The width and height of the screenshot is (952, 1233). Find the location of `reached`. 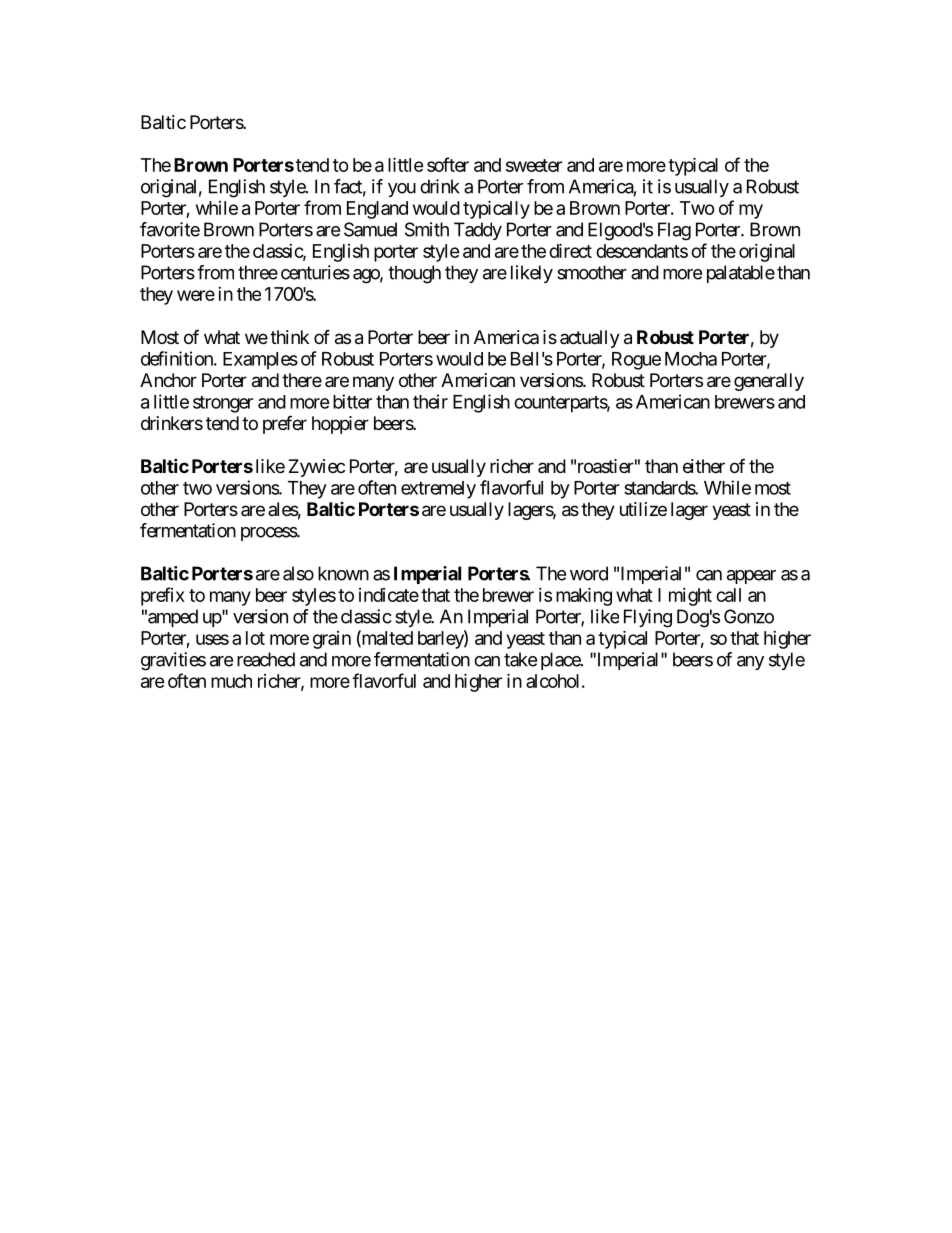

reached is located at coordinates (266, 659).
